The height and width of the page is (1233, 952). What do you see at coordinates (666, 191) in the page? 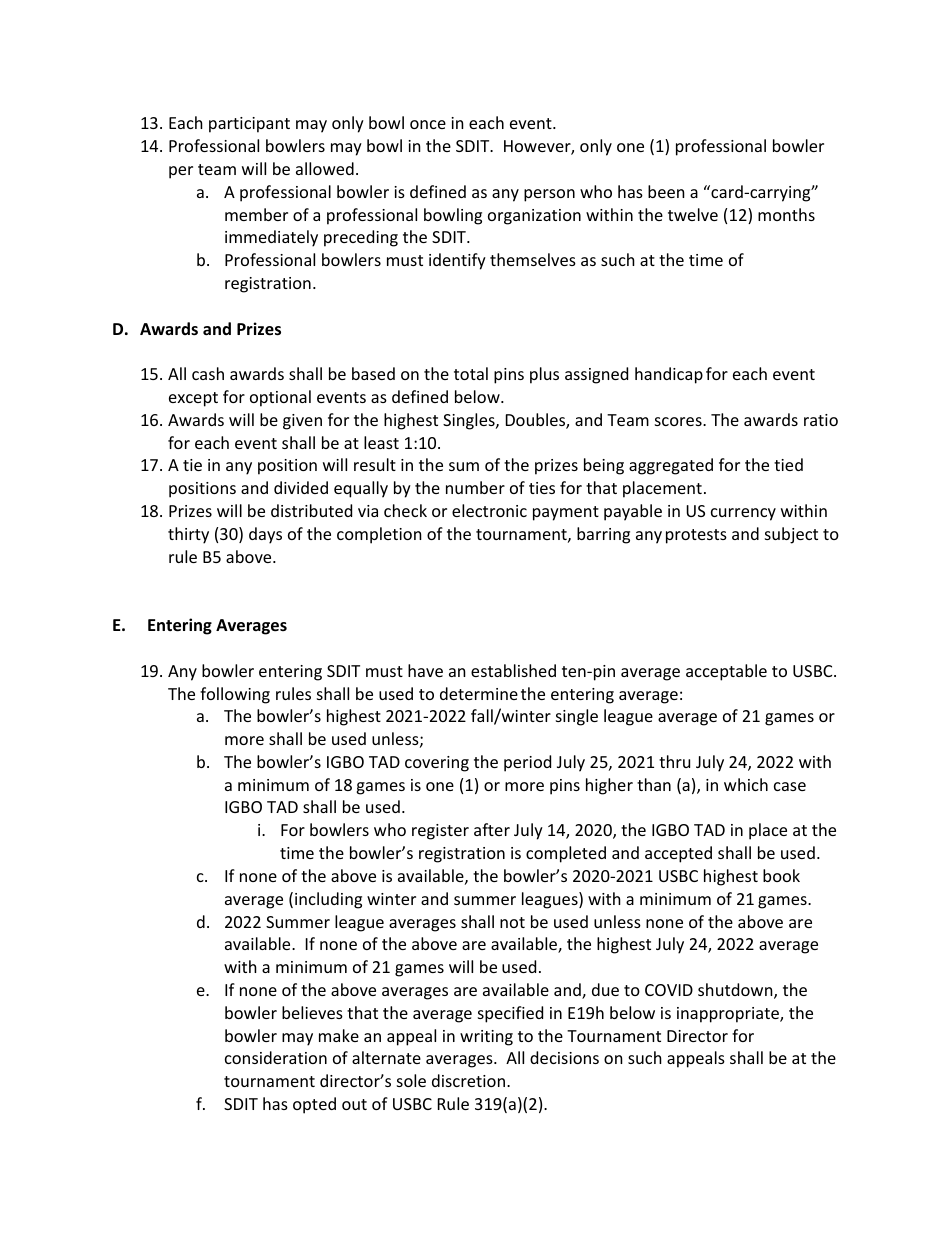
I see `been` at bounding box center [666, 191].
